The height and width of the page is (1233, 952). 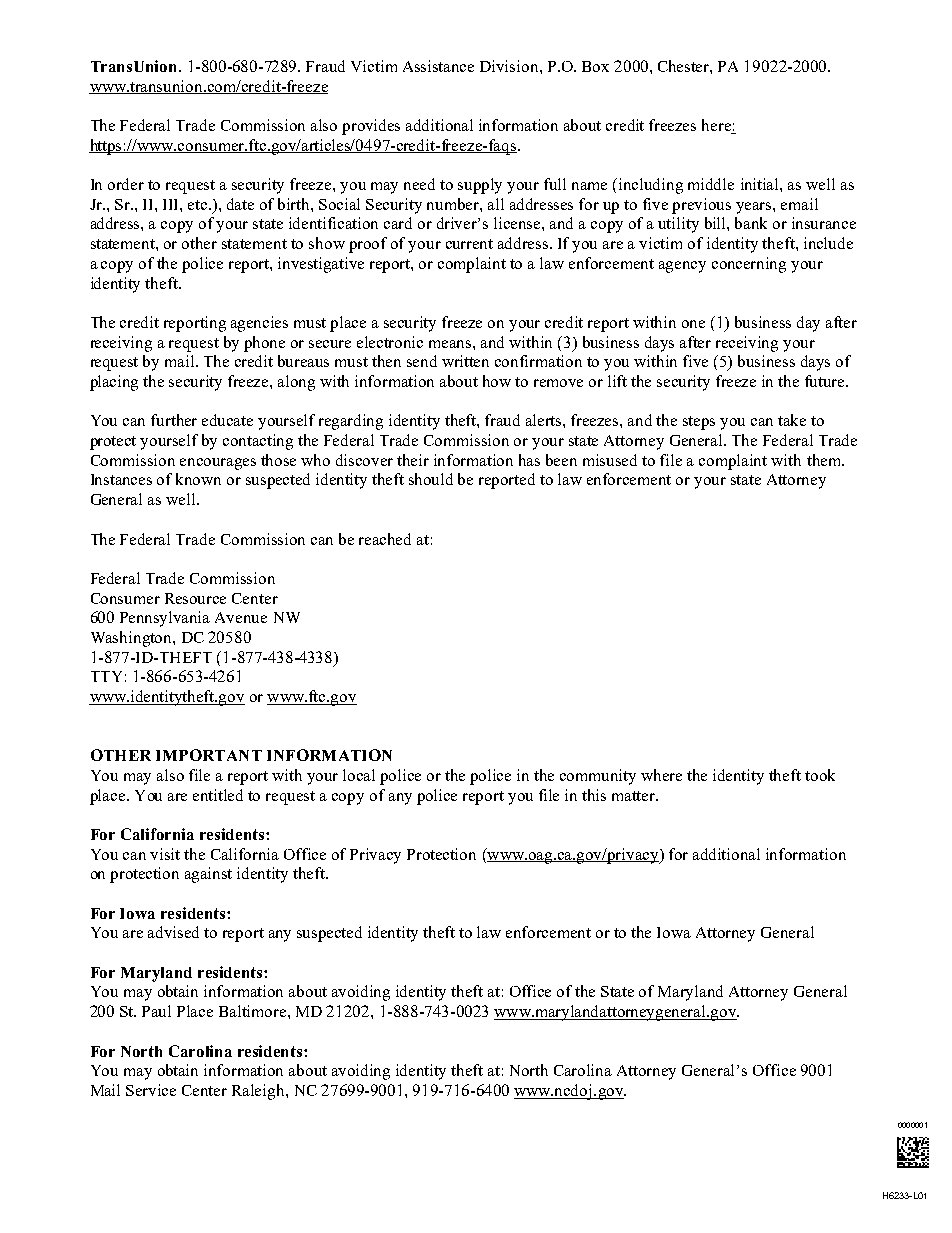 What do you see at coordinates (465, 361) in the page?
I see `written` at bounding box center [465, 361].
